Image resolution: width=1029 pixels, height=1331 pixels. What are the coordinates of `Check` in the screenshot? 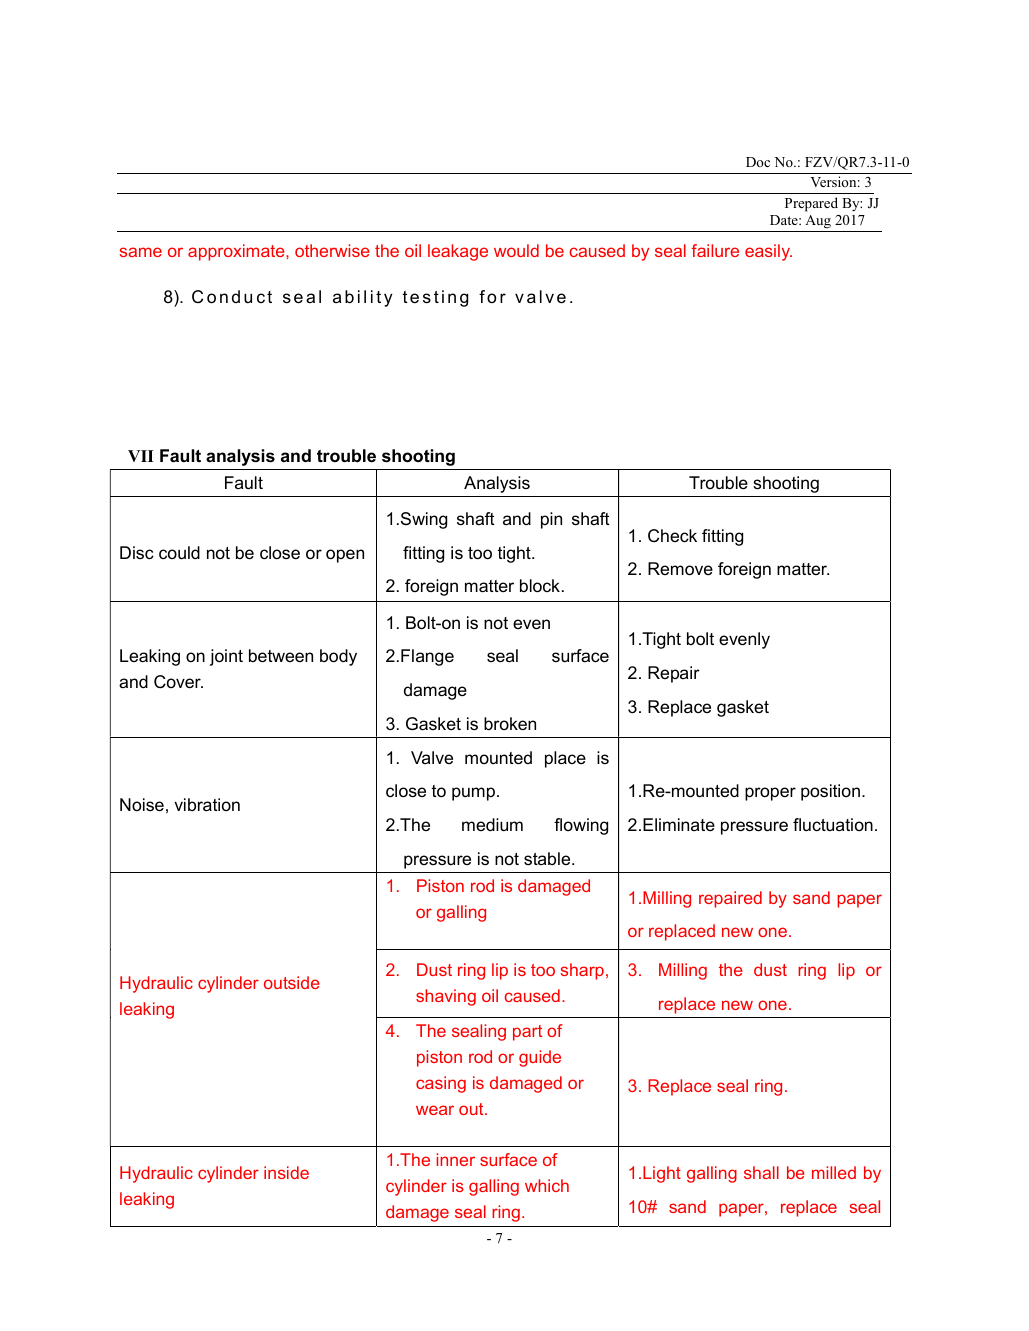 It's located at (672, 536).
